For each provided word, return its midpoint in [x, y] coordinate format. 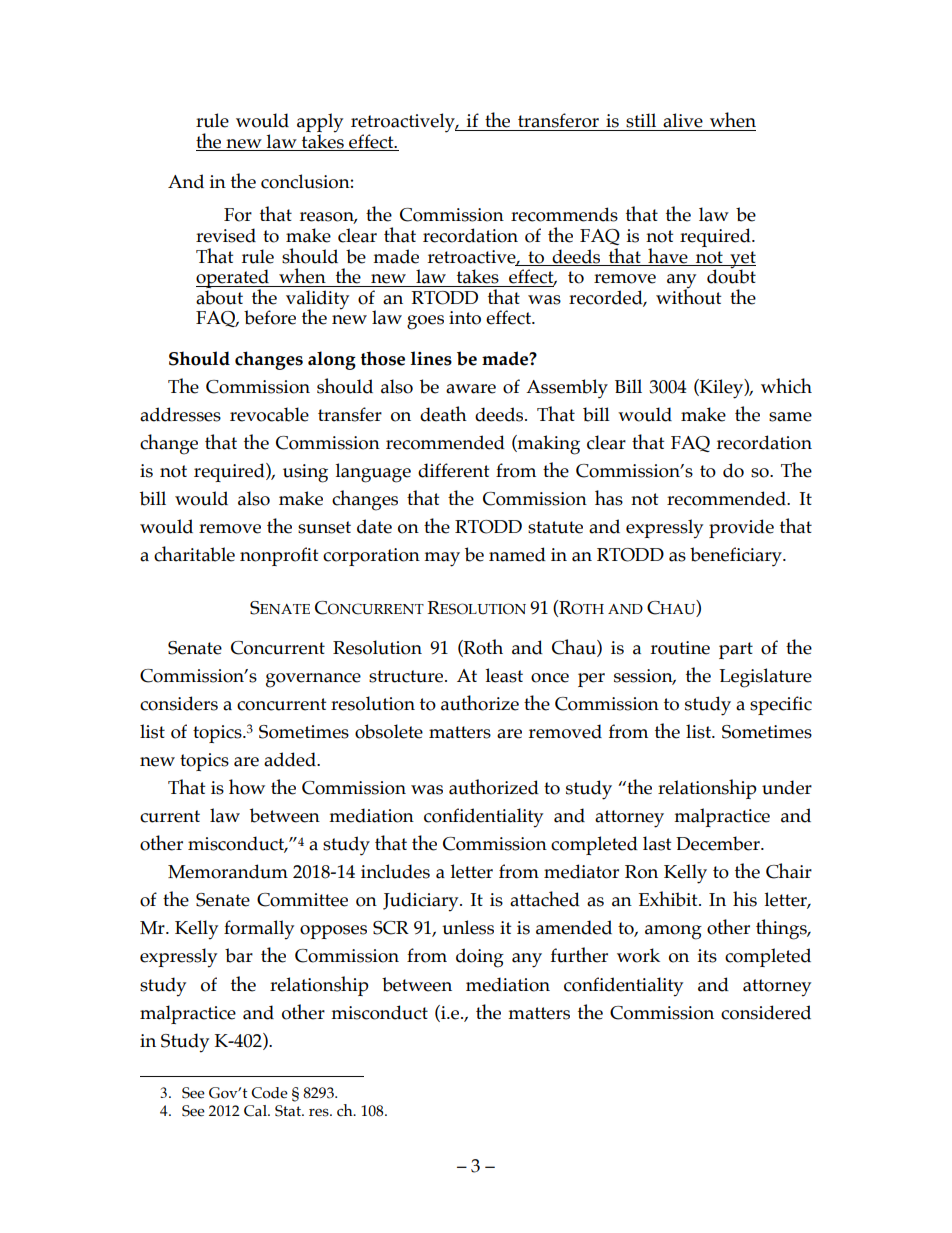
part [736, 650]
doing [480, 958]
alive [683, 120]
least [504, 675]
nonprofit [279, 556]
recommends [564, 214]
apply [320, 124]
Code [269, 1093]
